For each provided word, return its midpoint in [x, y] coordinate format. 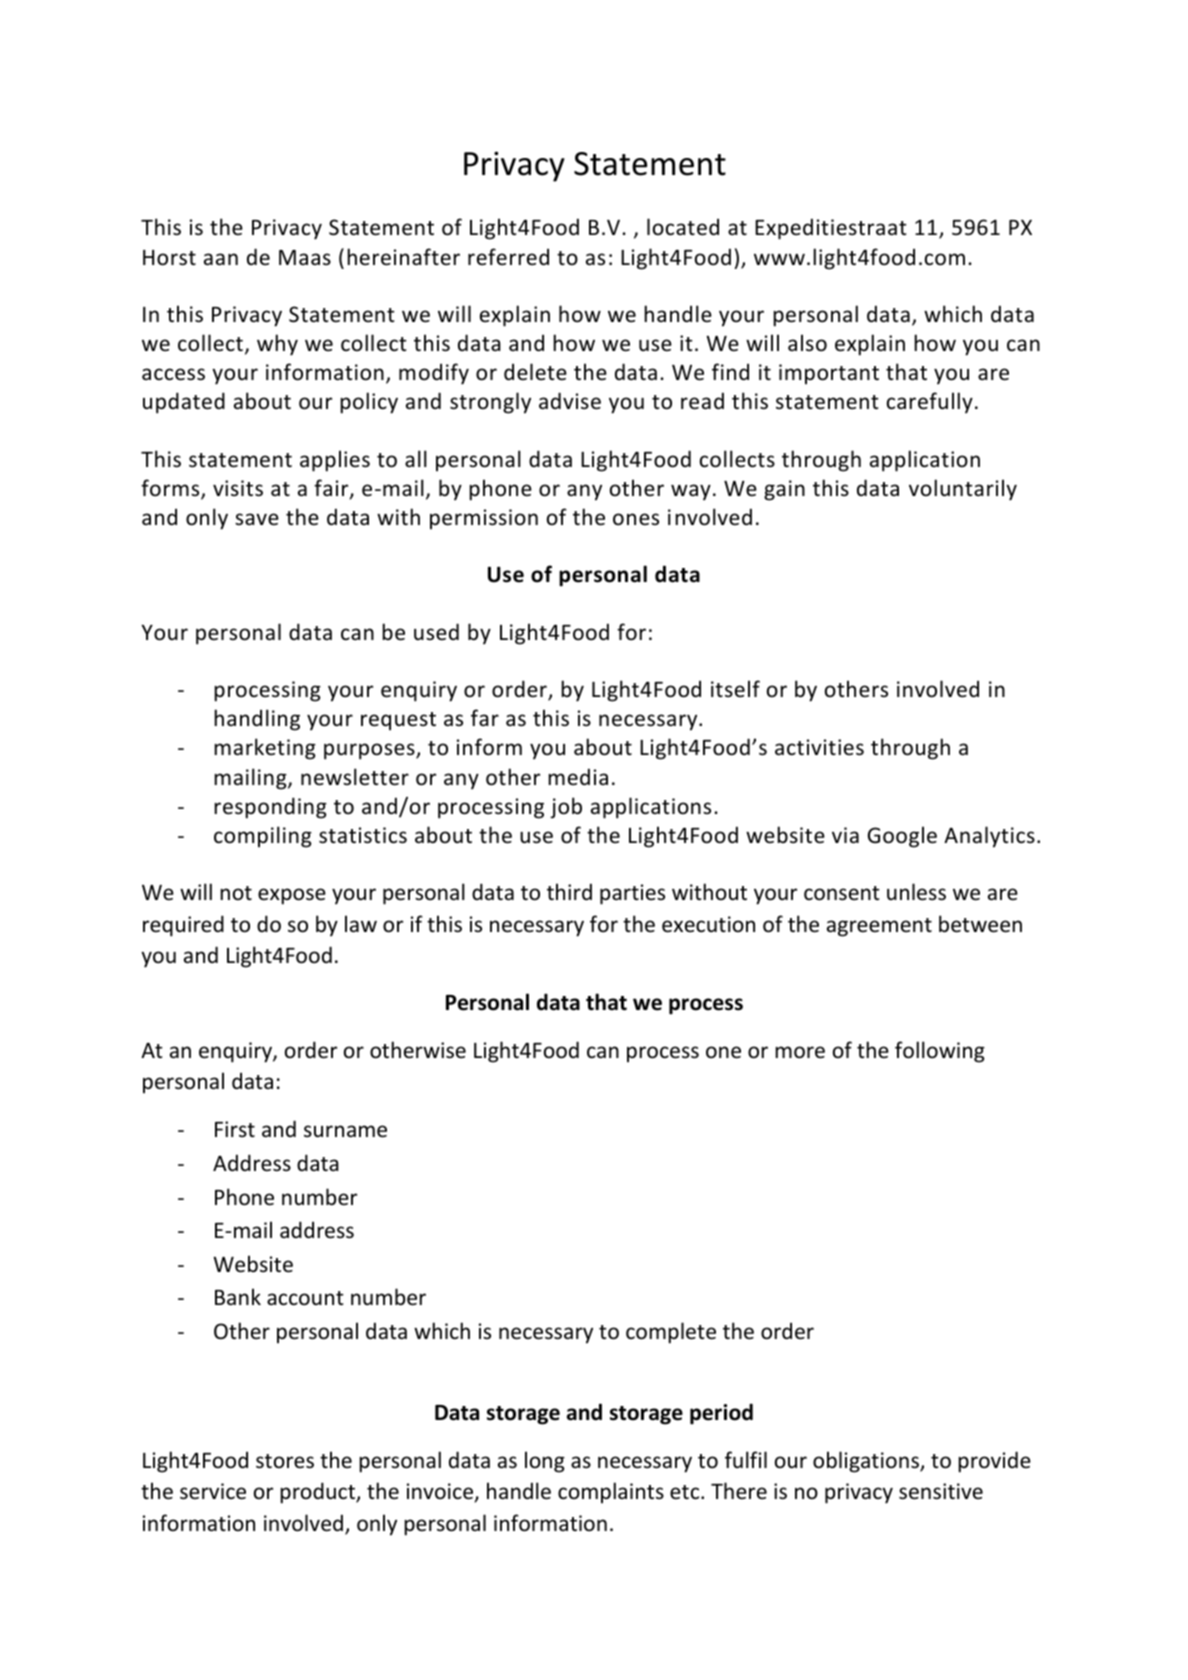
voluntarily [963, 490]
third [569, 891]
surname [345, 1131]
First [235, 1129]
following [940, 1052]
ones [636, 519]
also [807, 342]
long [545, 1462]
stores [285, 1461]
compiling [263, 837]
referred [508, 256]
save [257, 519]
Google [902, 837]
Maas [305, 257]
